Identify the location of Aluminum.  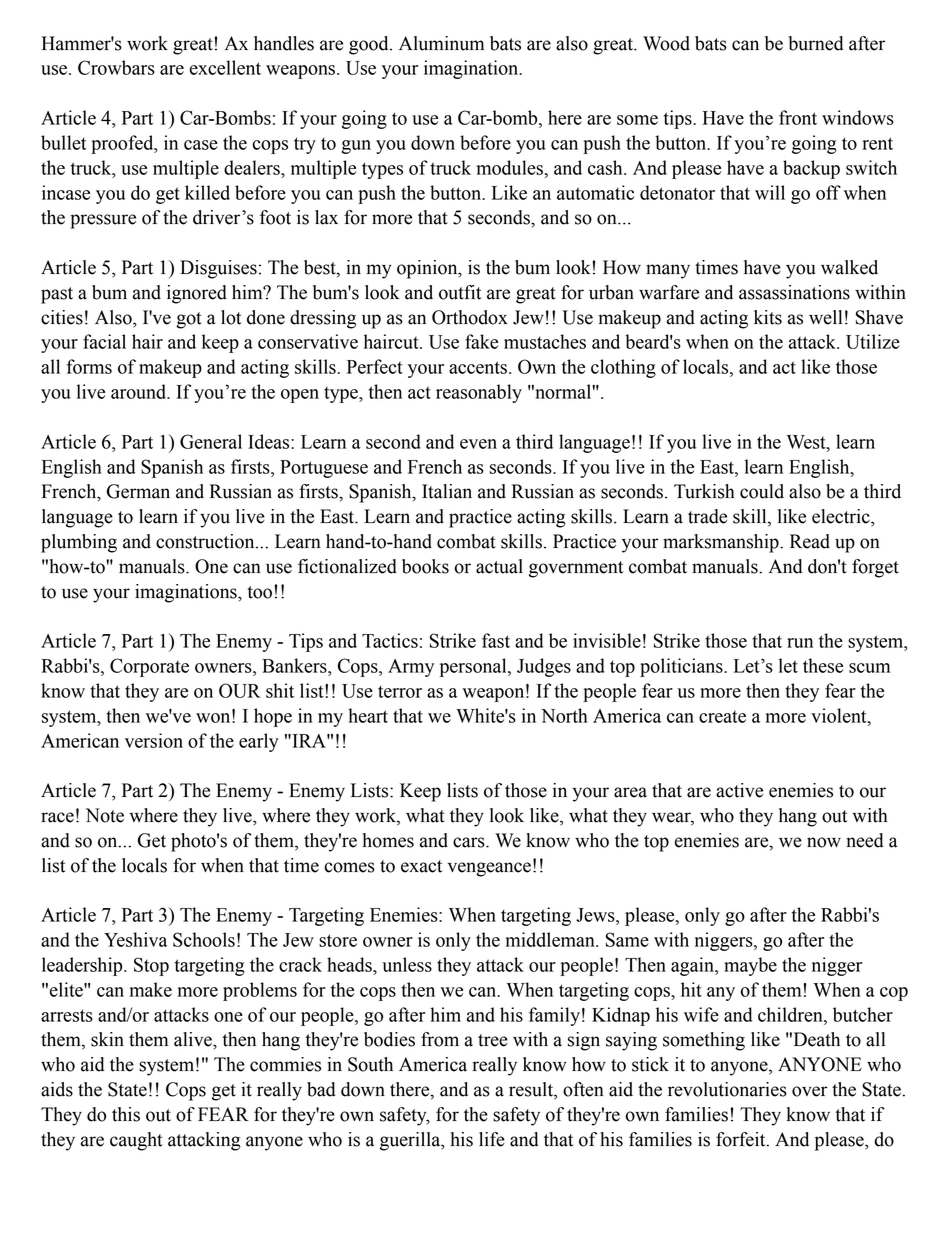
(441, 43).
